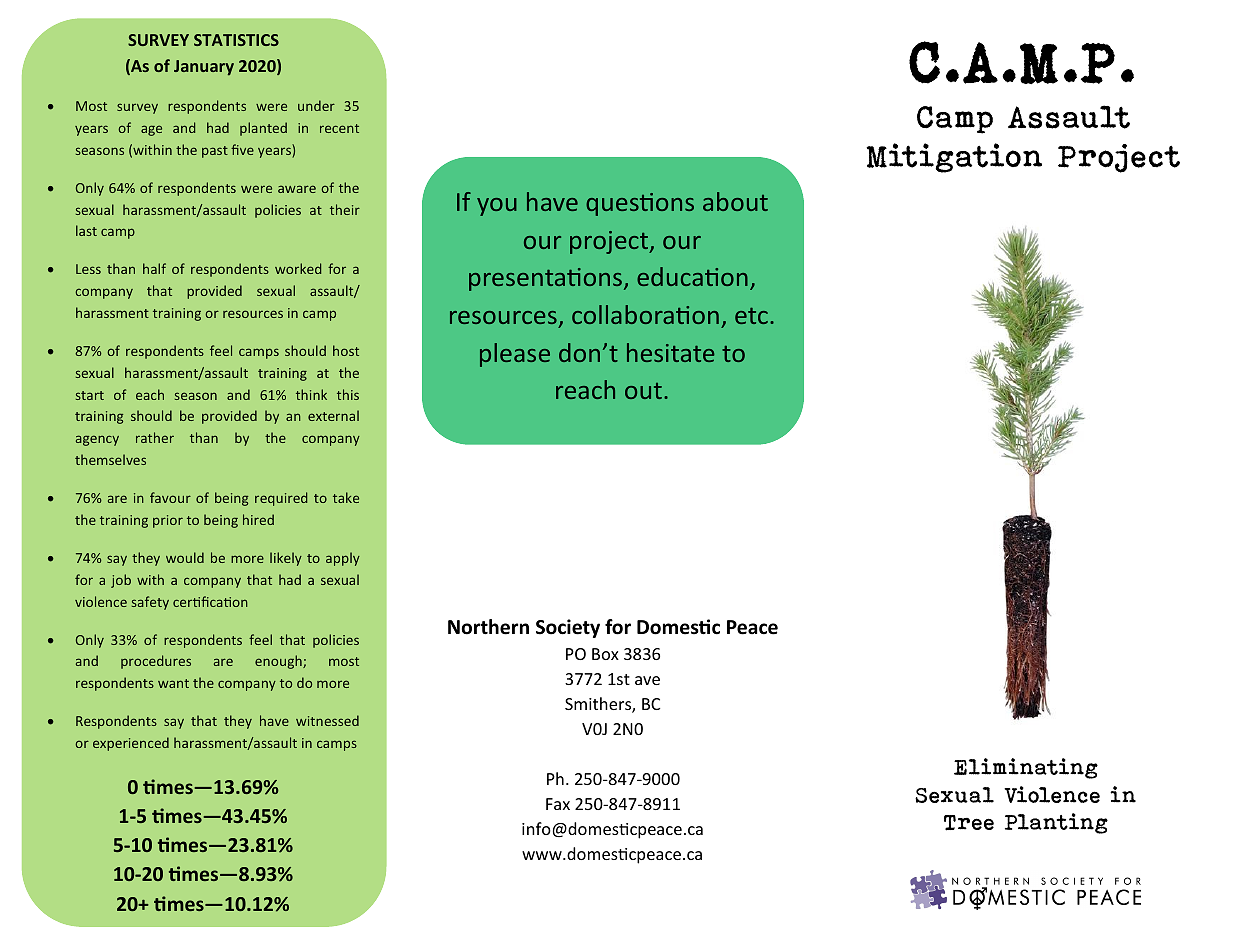 Image resolution: width=1233 pixels, height=952 pixels. Describe the element at coordinates (316, 105) in the image. I see `under` at that location.
